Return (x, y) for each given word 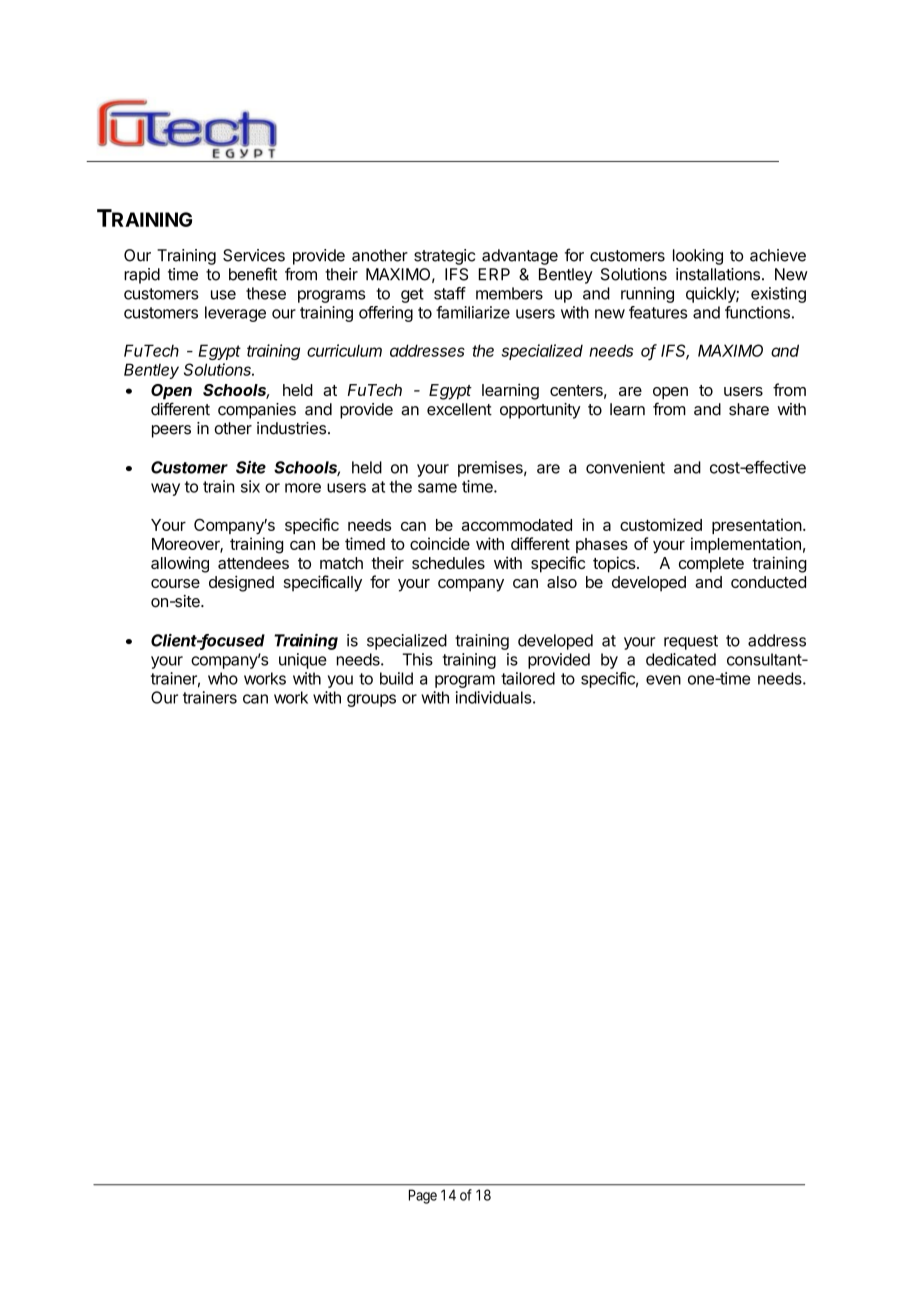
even (663, 680)
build (396, 678)
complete (711, 565)
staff (450, 293)
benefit (253, 274)
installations (718, 274)
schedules (448, 563)
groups (371, 700)
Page (423, 1196)
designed (241, 583)
